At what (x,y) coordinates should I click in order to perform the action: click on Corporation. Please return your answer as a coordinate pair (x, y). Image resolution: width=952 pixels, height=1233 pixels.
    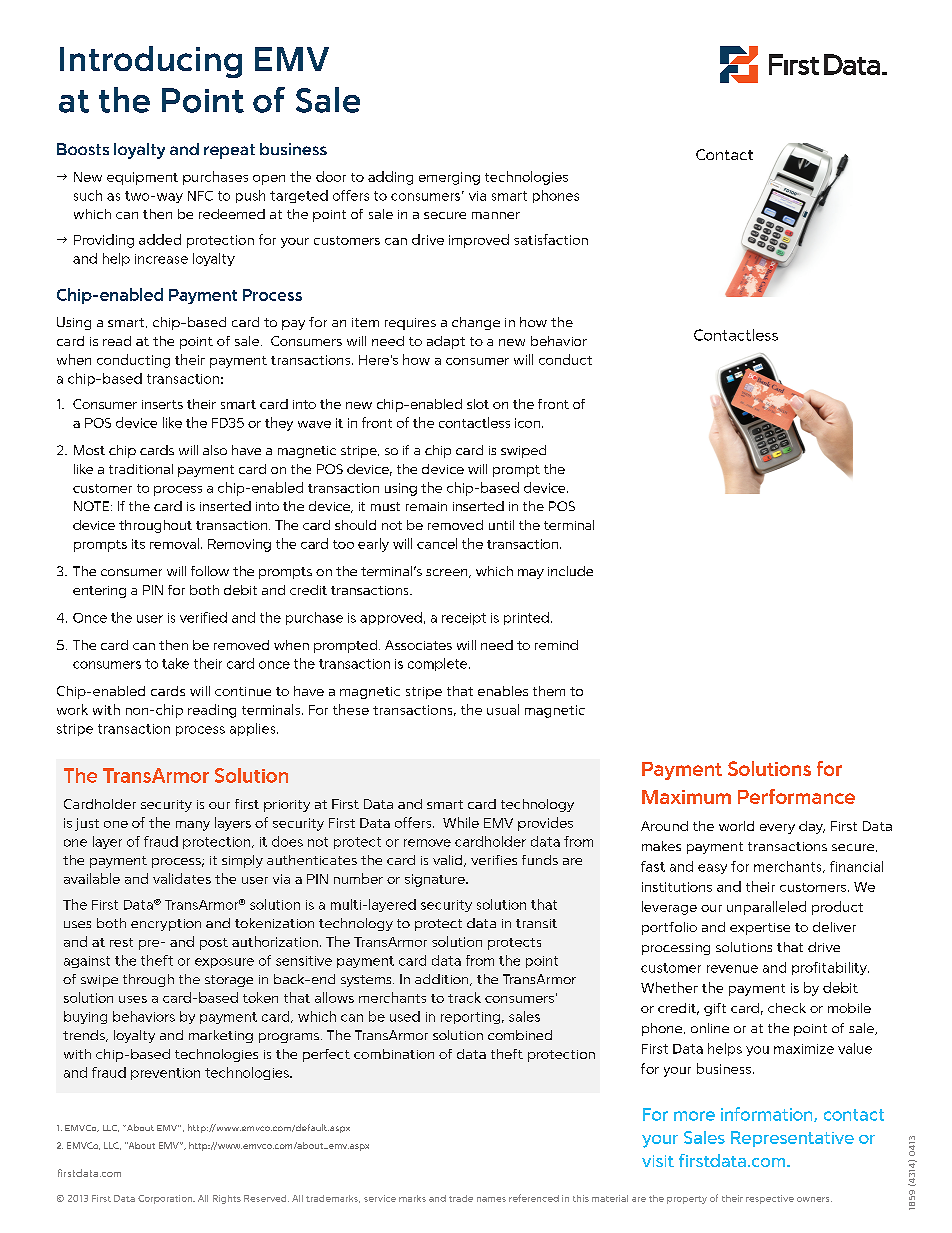
    Looking at the image, I should click on (166, 1199).
